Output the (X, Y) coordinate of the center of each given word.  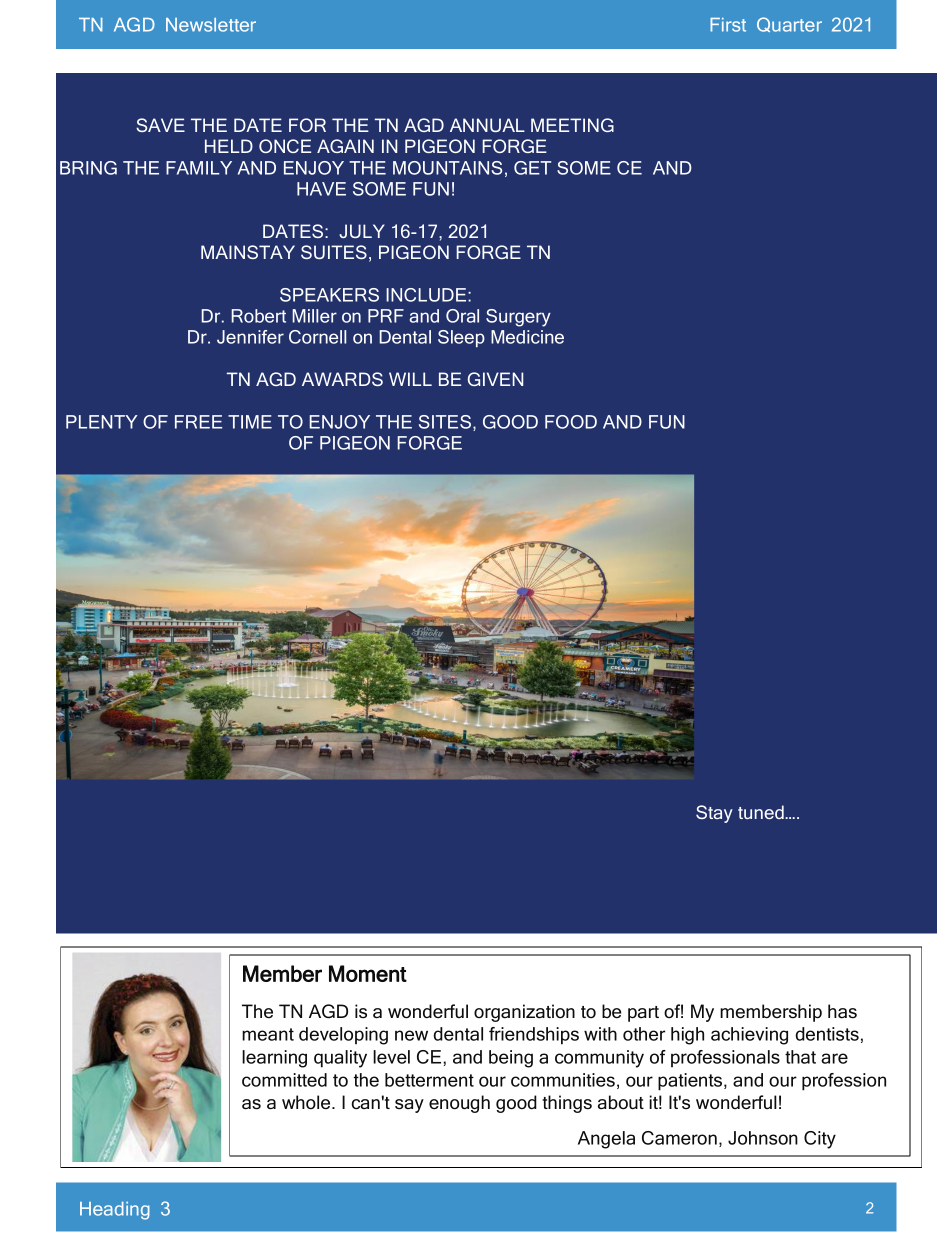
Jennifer (250, 337)
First (728, 25)
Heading (115, 1211)
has (842, 1011)
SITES (445, 422)
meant (268, 1034)
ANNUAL (487, 125)
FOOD (571, 422)
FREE (198, 422)
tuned (762, 812)
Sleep (461, 338)
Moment (368, 973)
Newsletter (211, 25)
